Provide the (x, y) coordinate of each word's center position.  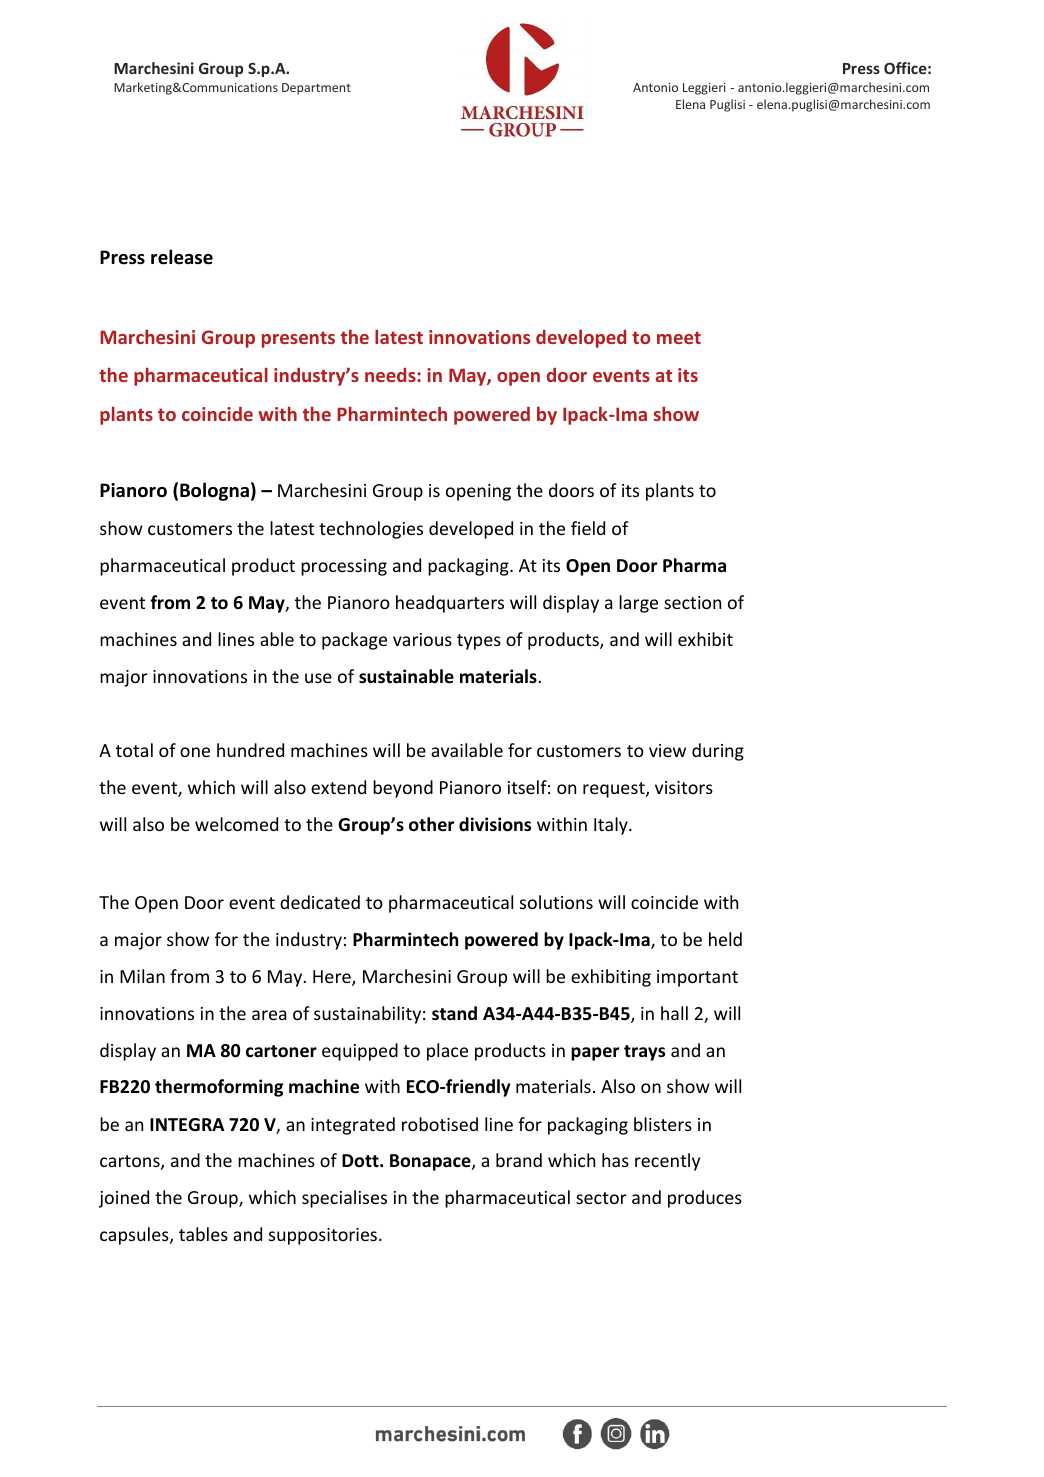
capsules (135, 1236)
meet (679, 337)
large (638, 604)
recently (667, 1162)
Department (316, 89)
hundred (250, 750)
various (422, 639)
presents (298, 339)
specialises (344, 1199)
